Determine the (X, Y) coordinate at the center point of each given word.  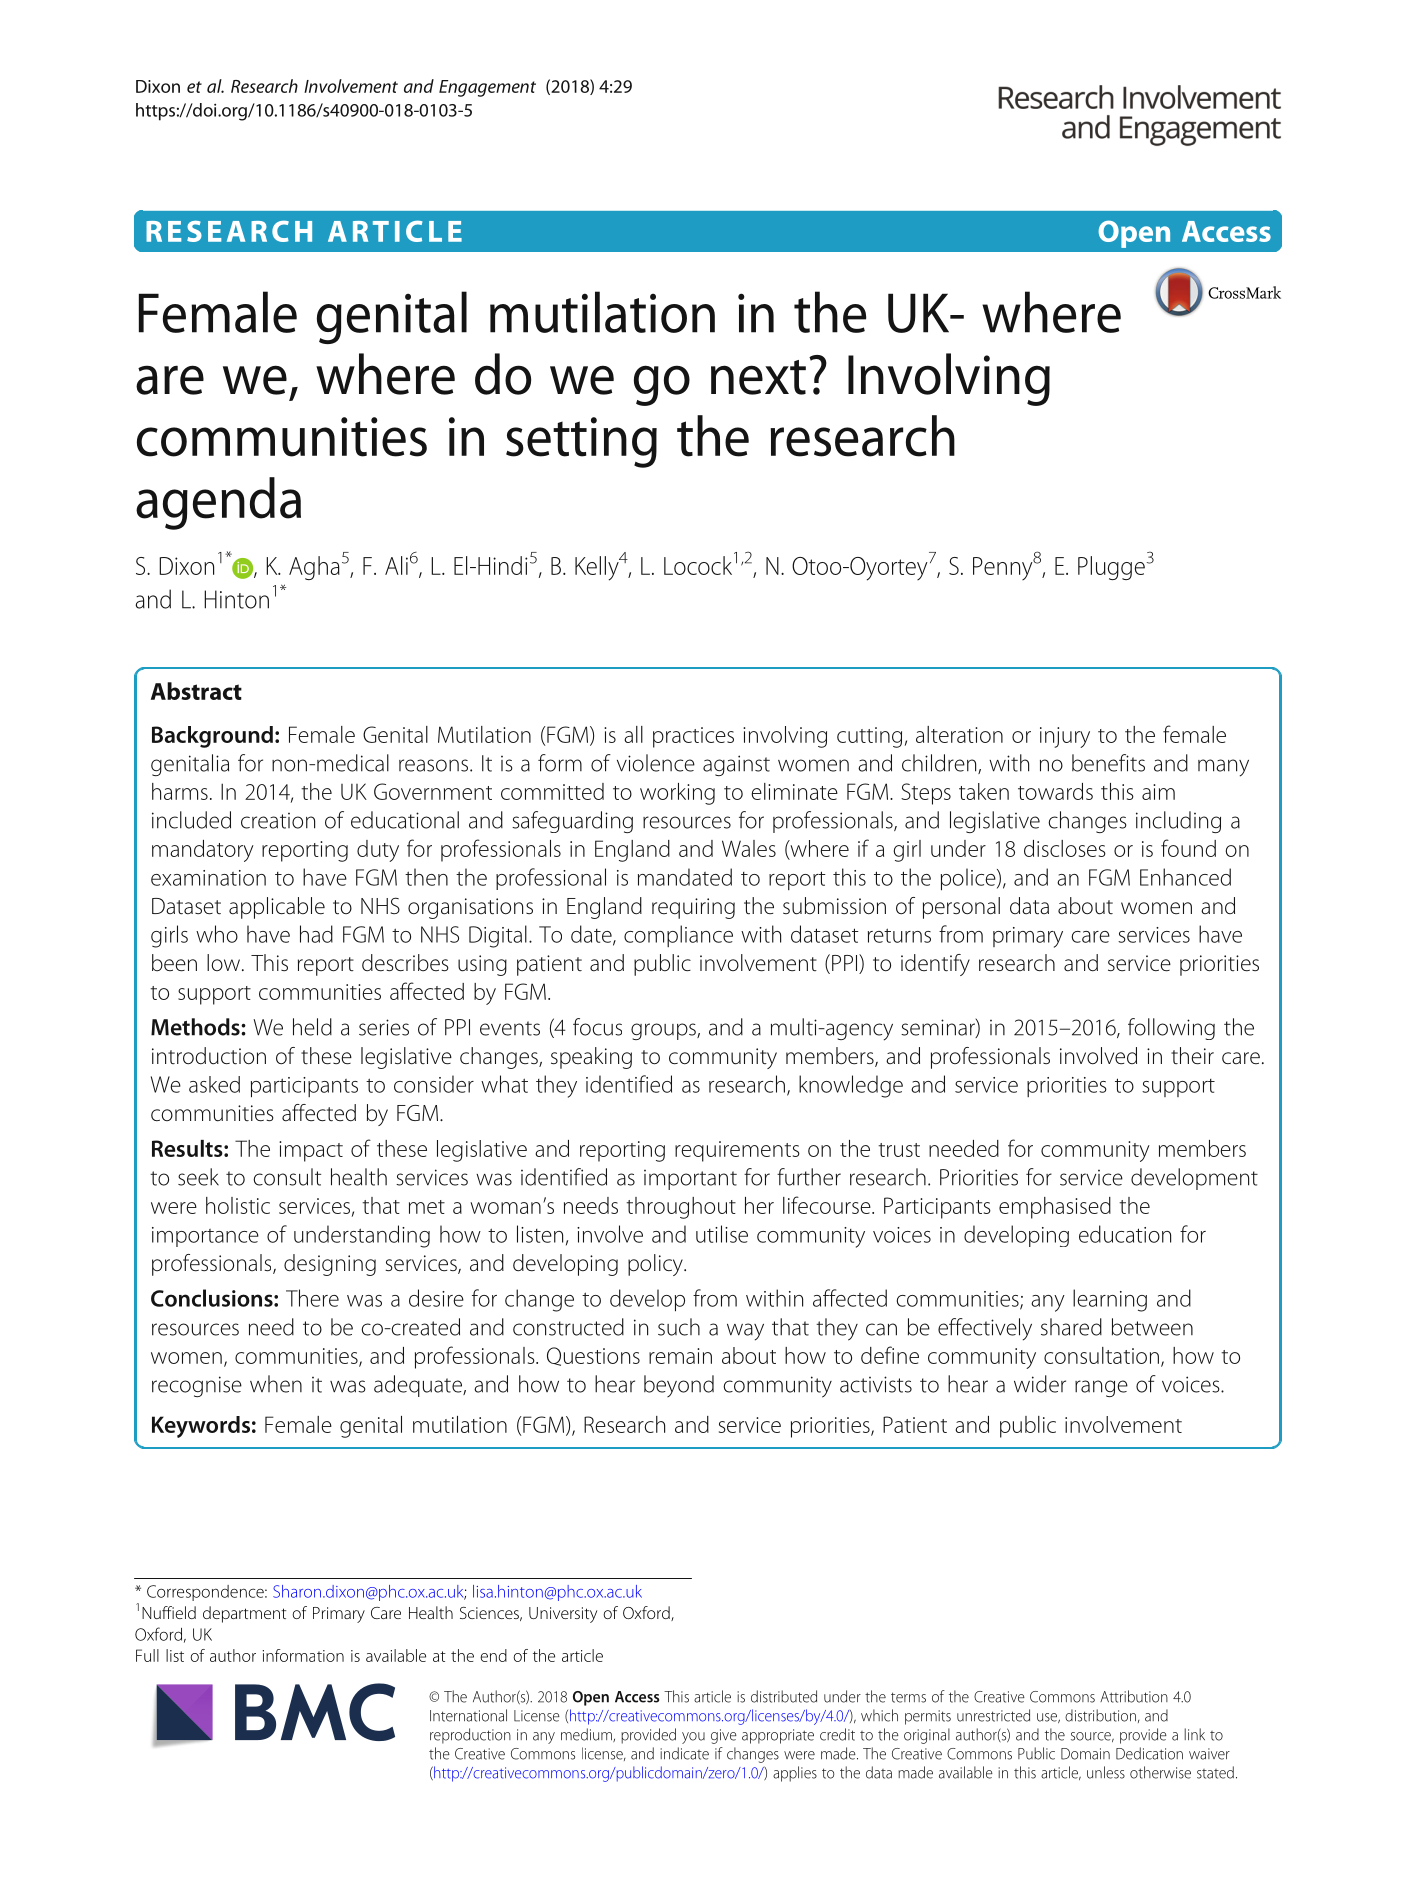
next (758, 377)
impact (311, 1151)
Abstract (196, 691)
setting (581, 442)
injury (1065, 737)
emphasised (1055, 1208)
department (244, 1614)
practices (693, 737)
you (693, 1738)
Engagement (487, 88)
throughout (681, 1208)
